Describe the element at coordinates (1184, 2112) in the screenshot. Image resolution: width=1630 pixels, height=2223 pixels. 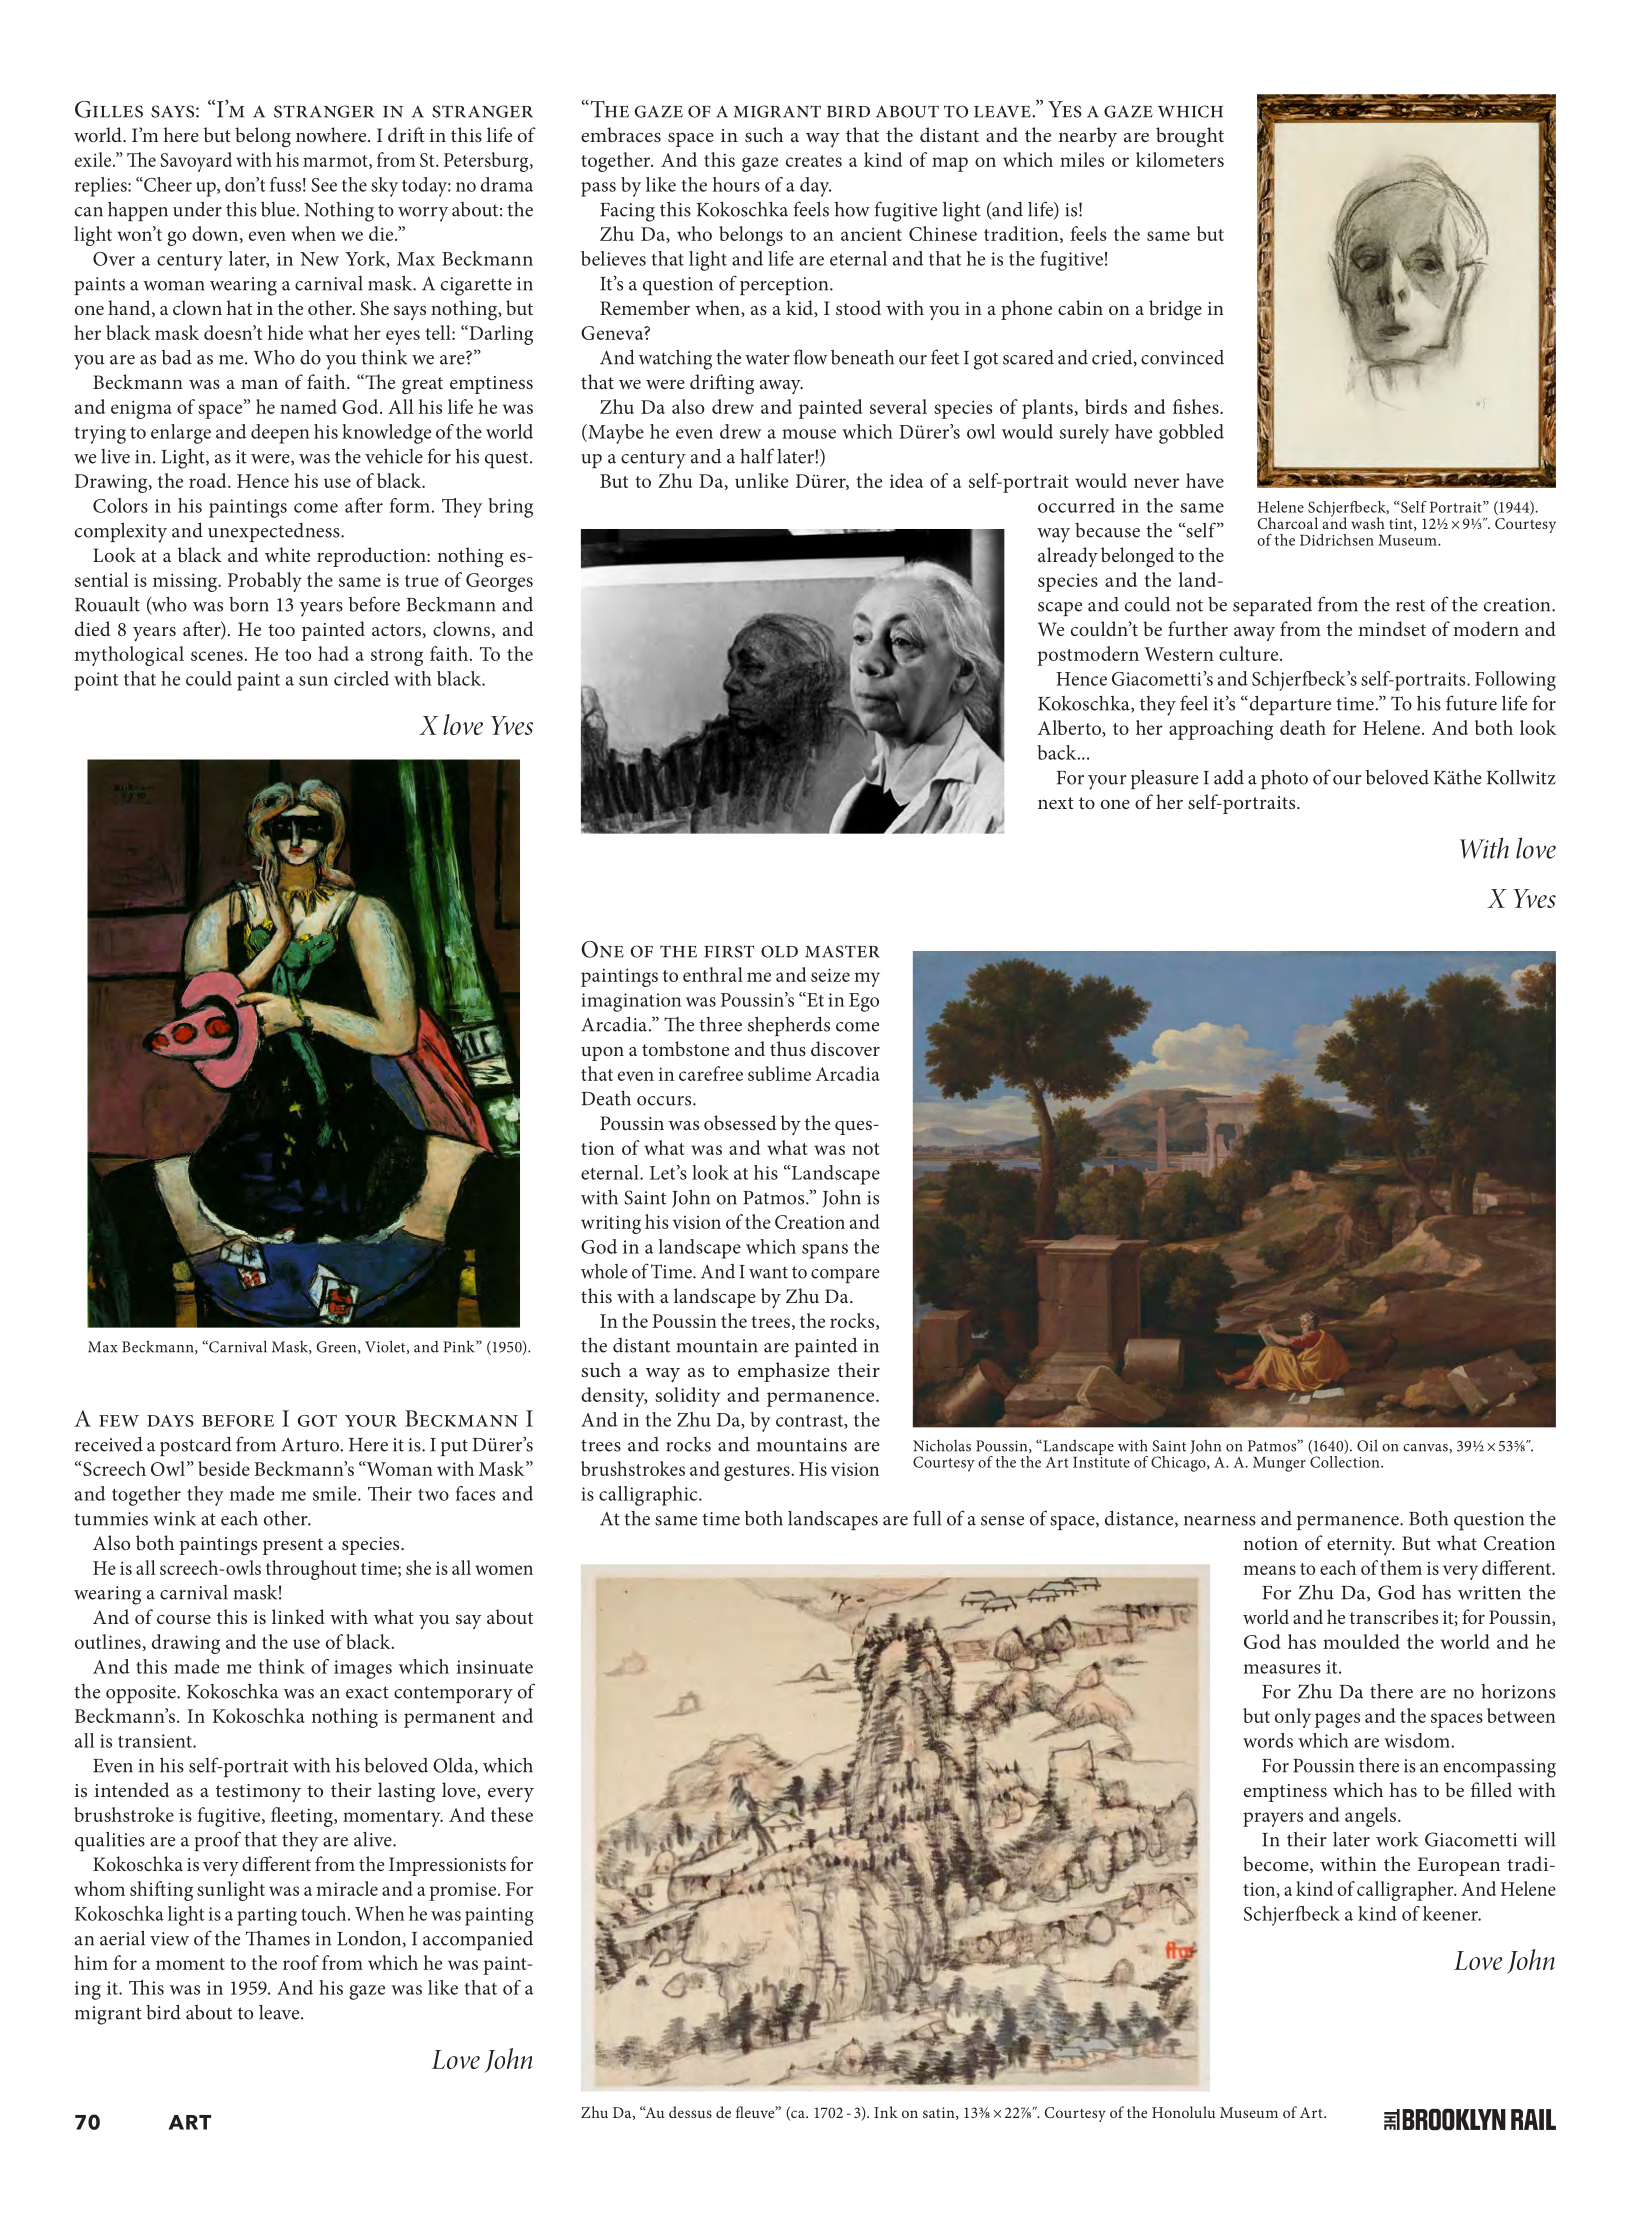
I see `Honolulu` at that location.
